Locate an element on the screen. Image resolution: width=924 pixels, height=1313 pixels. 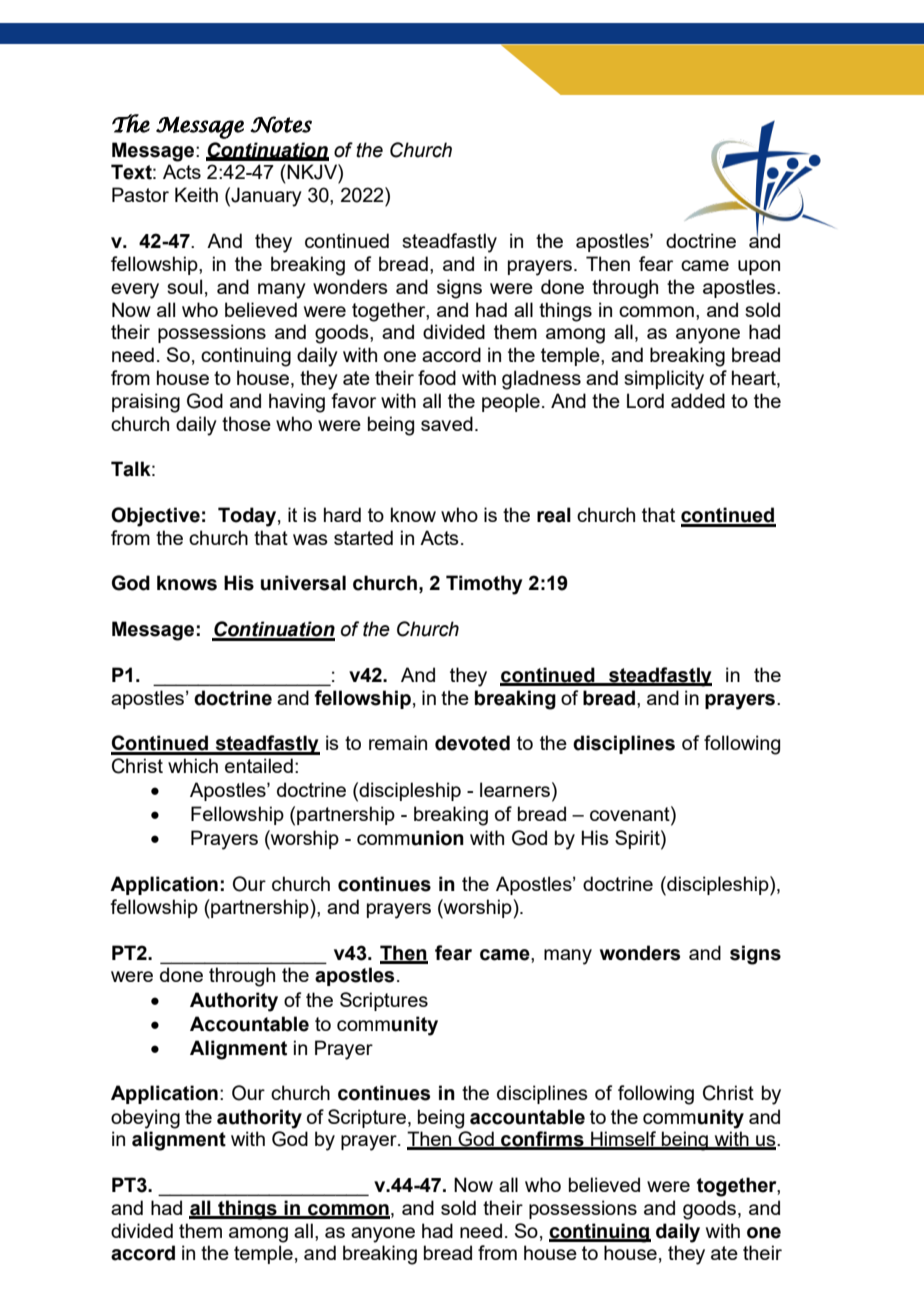
saved is located at coordinates (447, 423).
